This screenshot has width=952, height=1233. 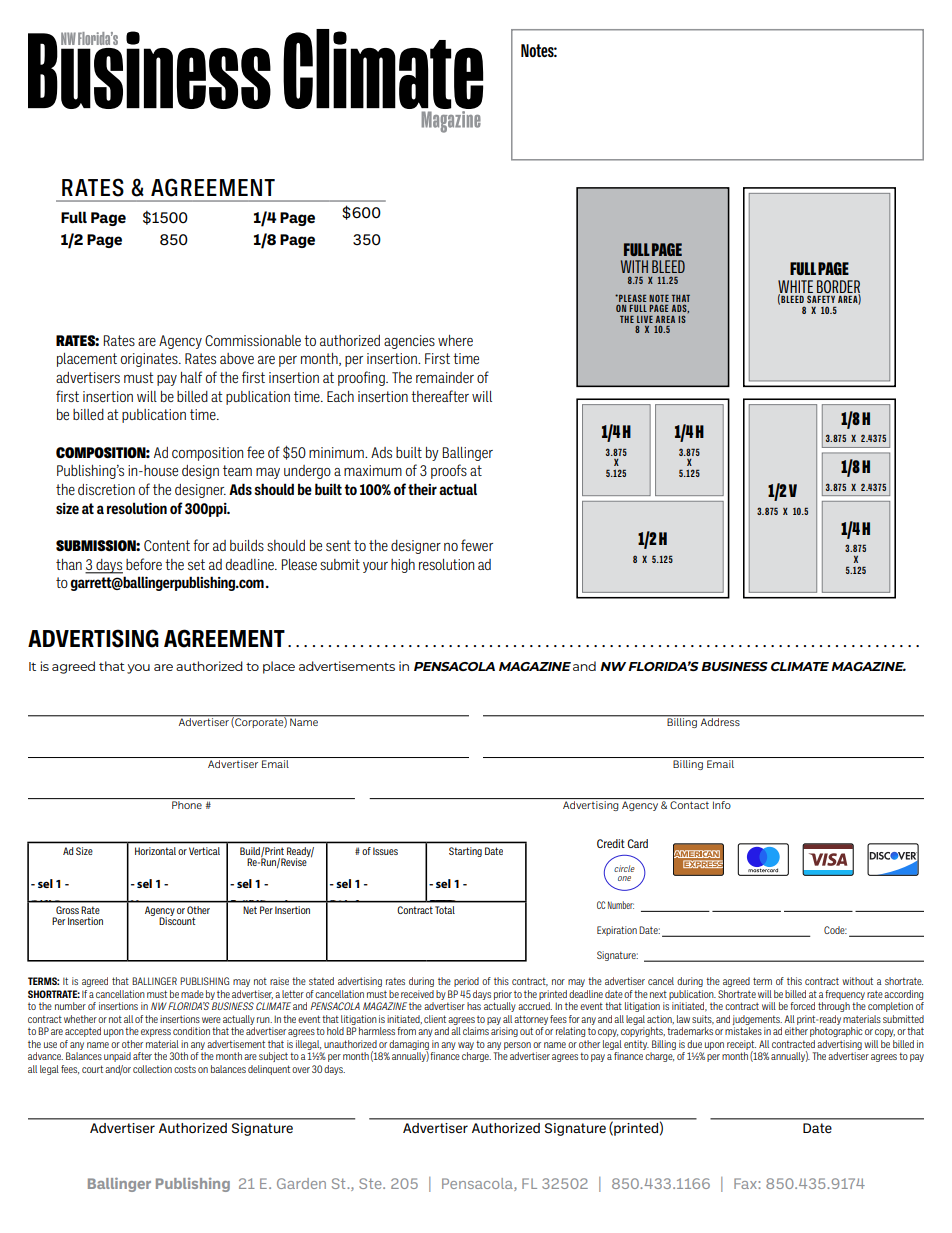 I want to click on WHITE, so click(x=795, y=287).
